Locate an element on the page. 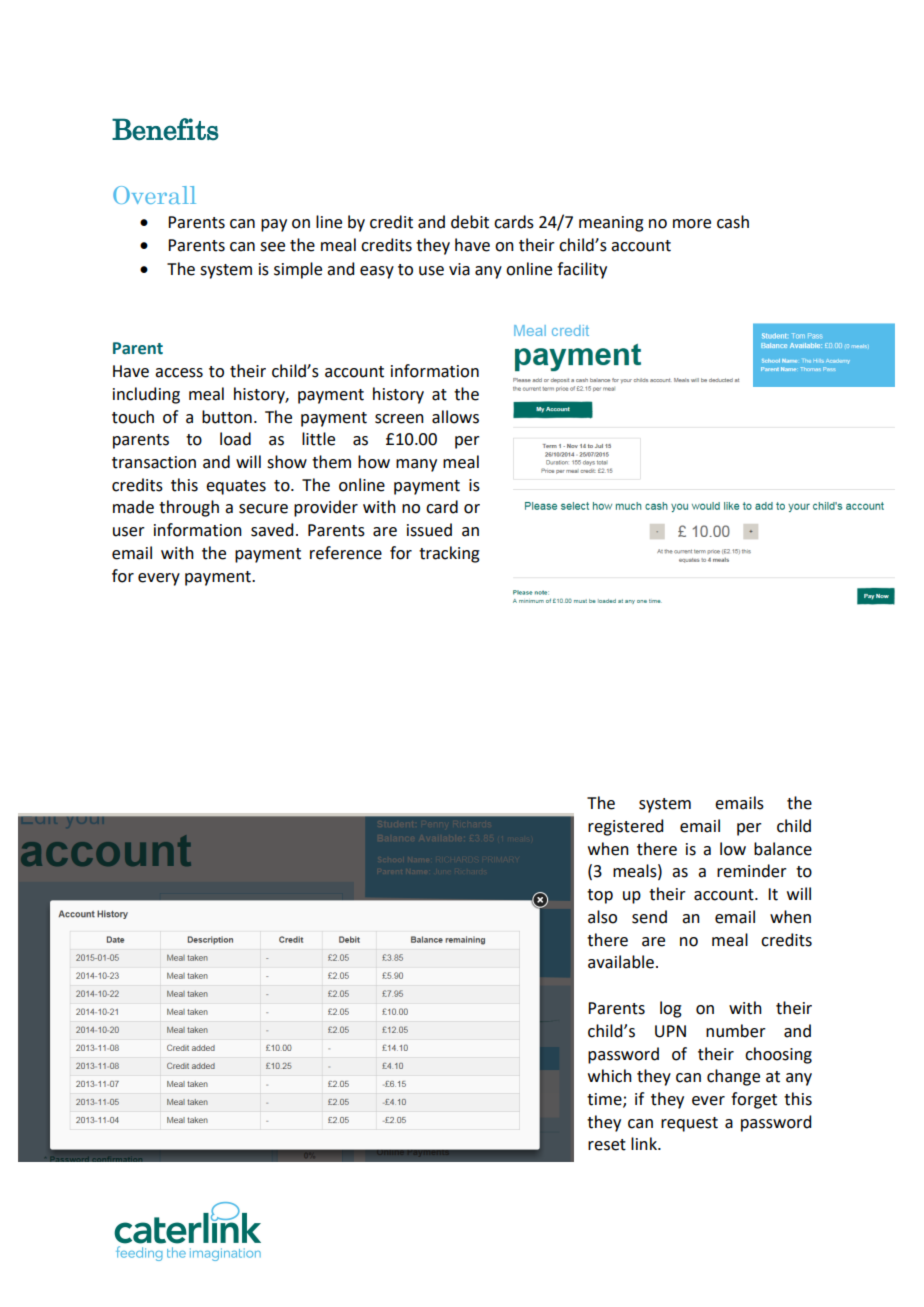  saved is located at coordinates (272, 530).
